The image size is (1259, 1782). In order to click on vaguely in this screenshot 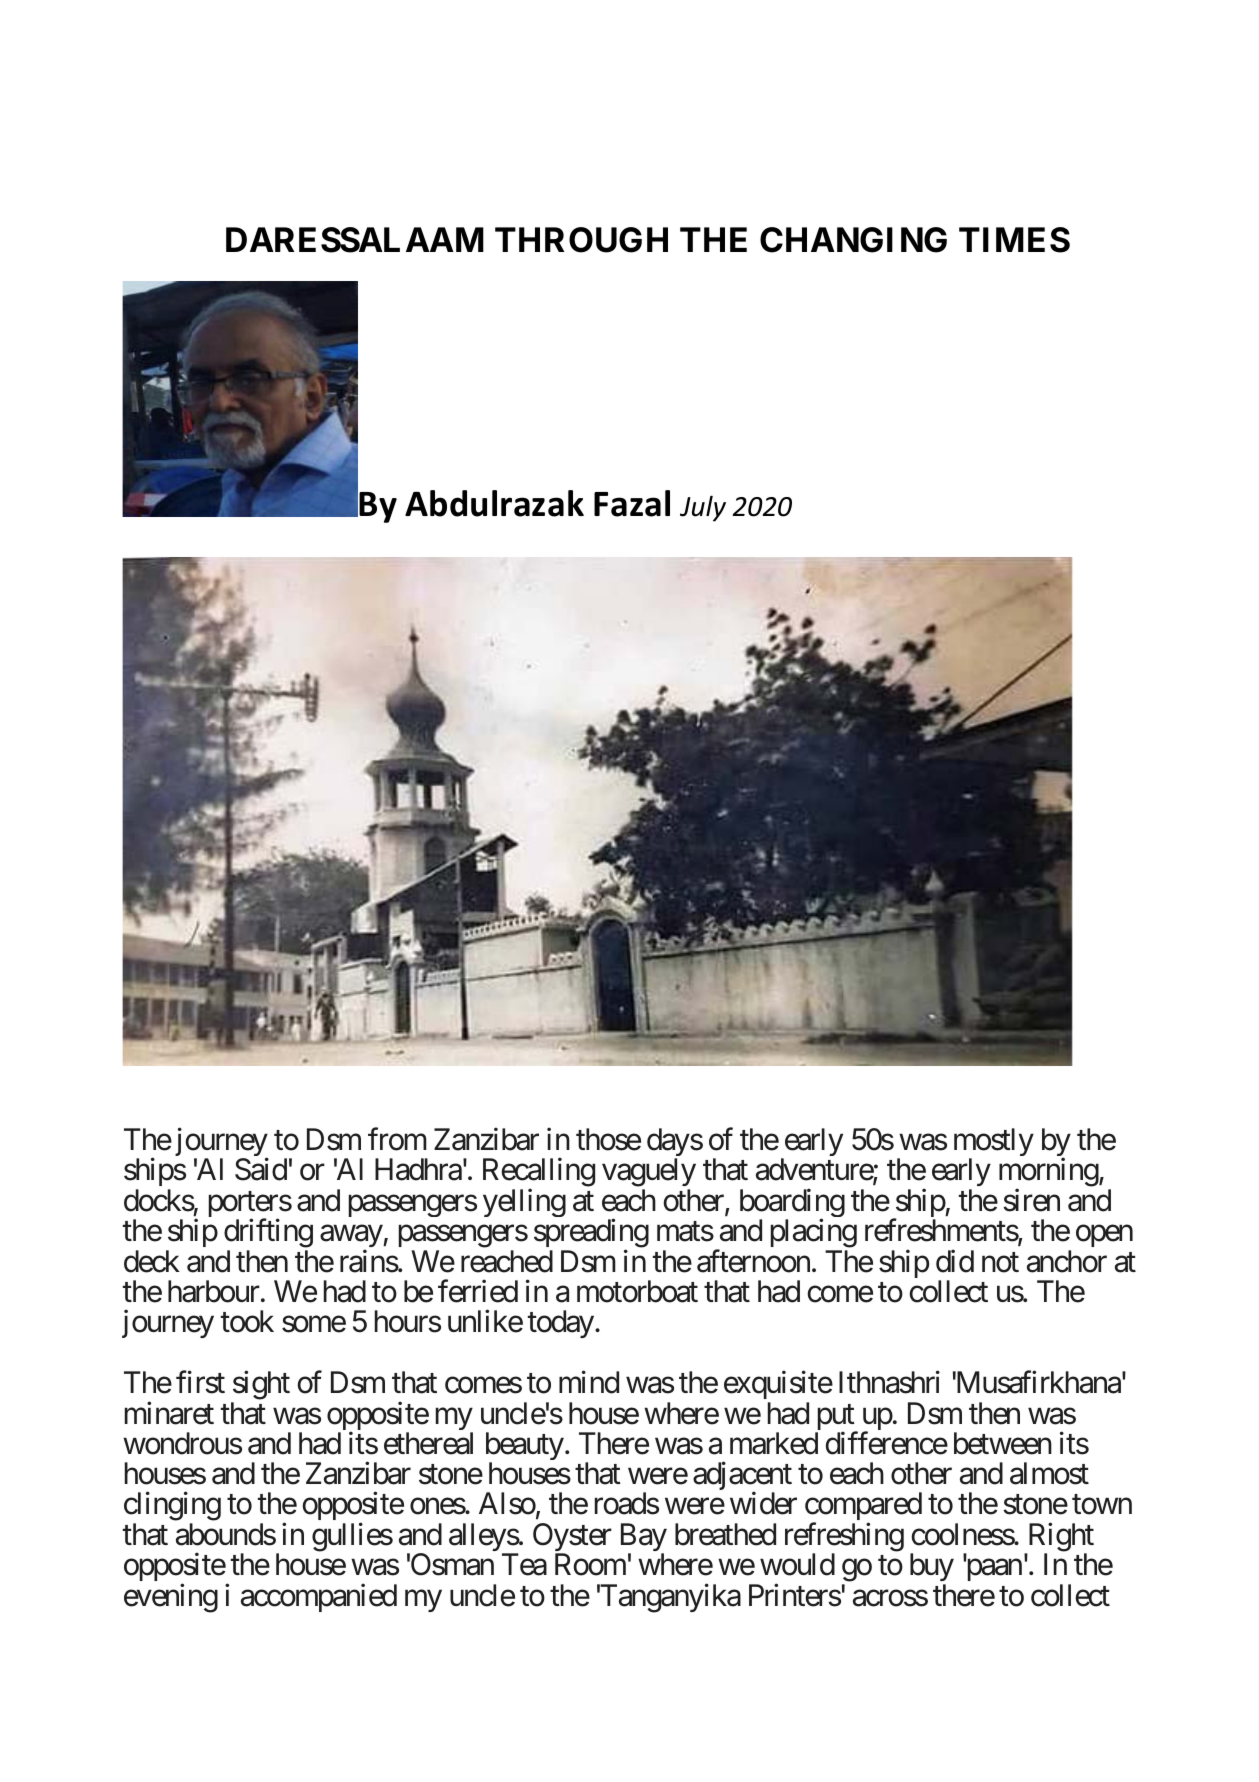, I will do `click(649, 1174)`.
